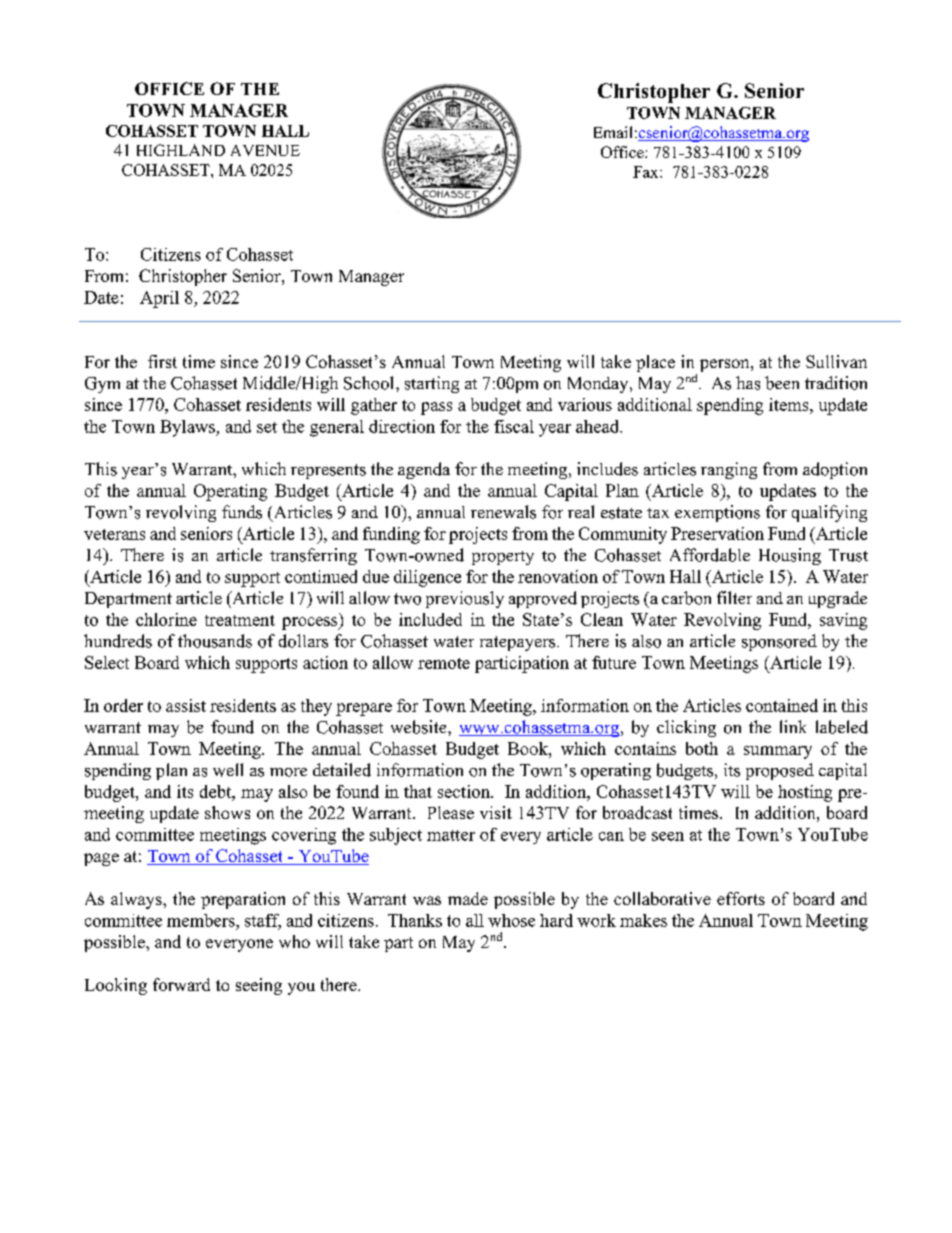 The height and width of the screenshot is (1233, 952). What do you see at coordinates (836, 361) in the screenshot?
I see `Sullivan` at bounding box center [836, 361].
